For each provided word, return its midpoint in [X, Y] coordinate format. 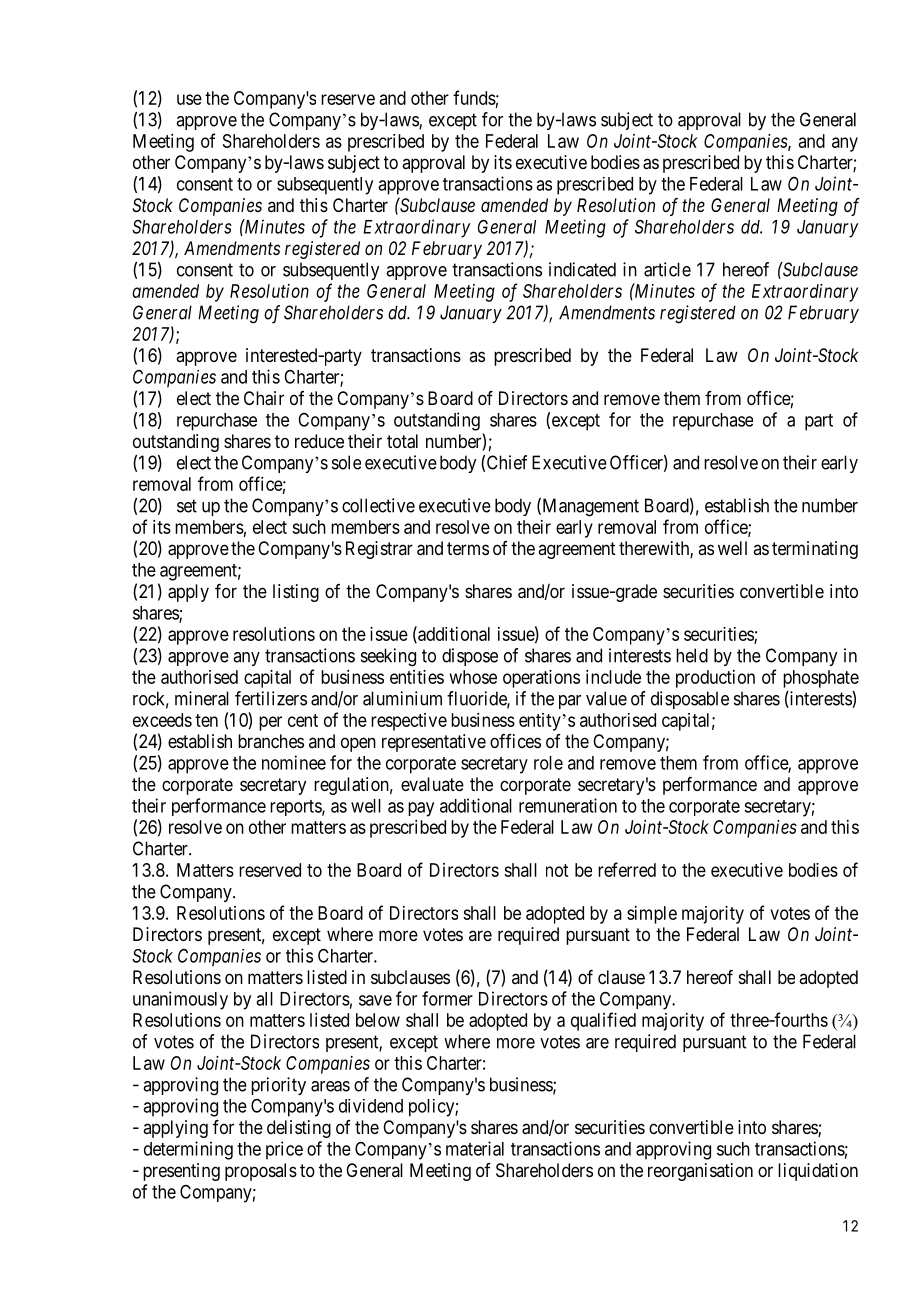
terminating [815, 550]
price [284, 1150]
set [187, 506]
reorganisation [700, 1172]
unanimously [180, 1000]
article [667, 269]
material [475, 1148]
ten [206, 720]
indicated [582, 269]
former [447, 998]
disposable [690, 700]
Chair [264, 398]
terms [468, 548]
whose [473, 677]
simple [652, 915]
